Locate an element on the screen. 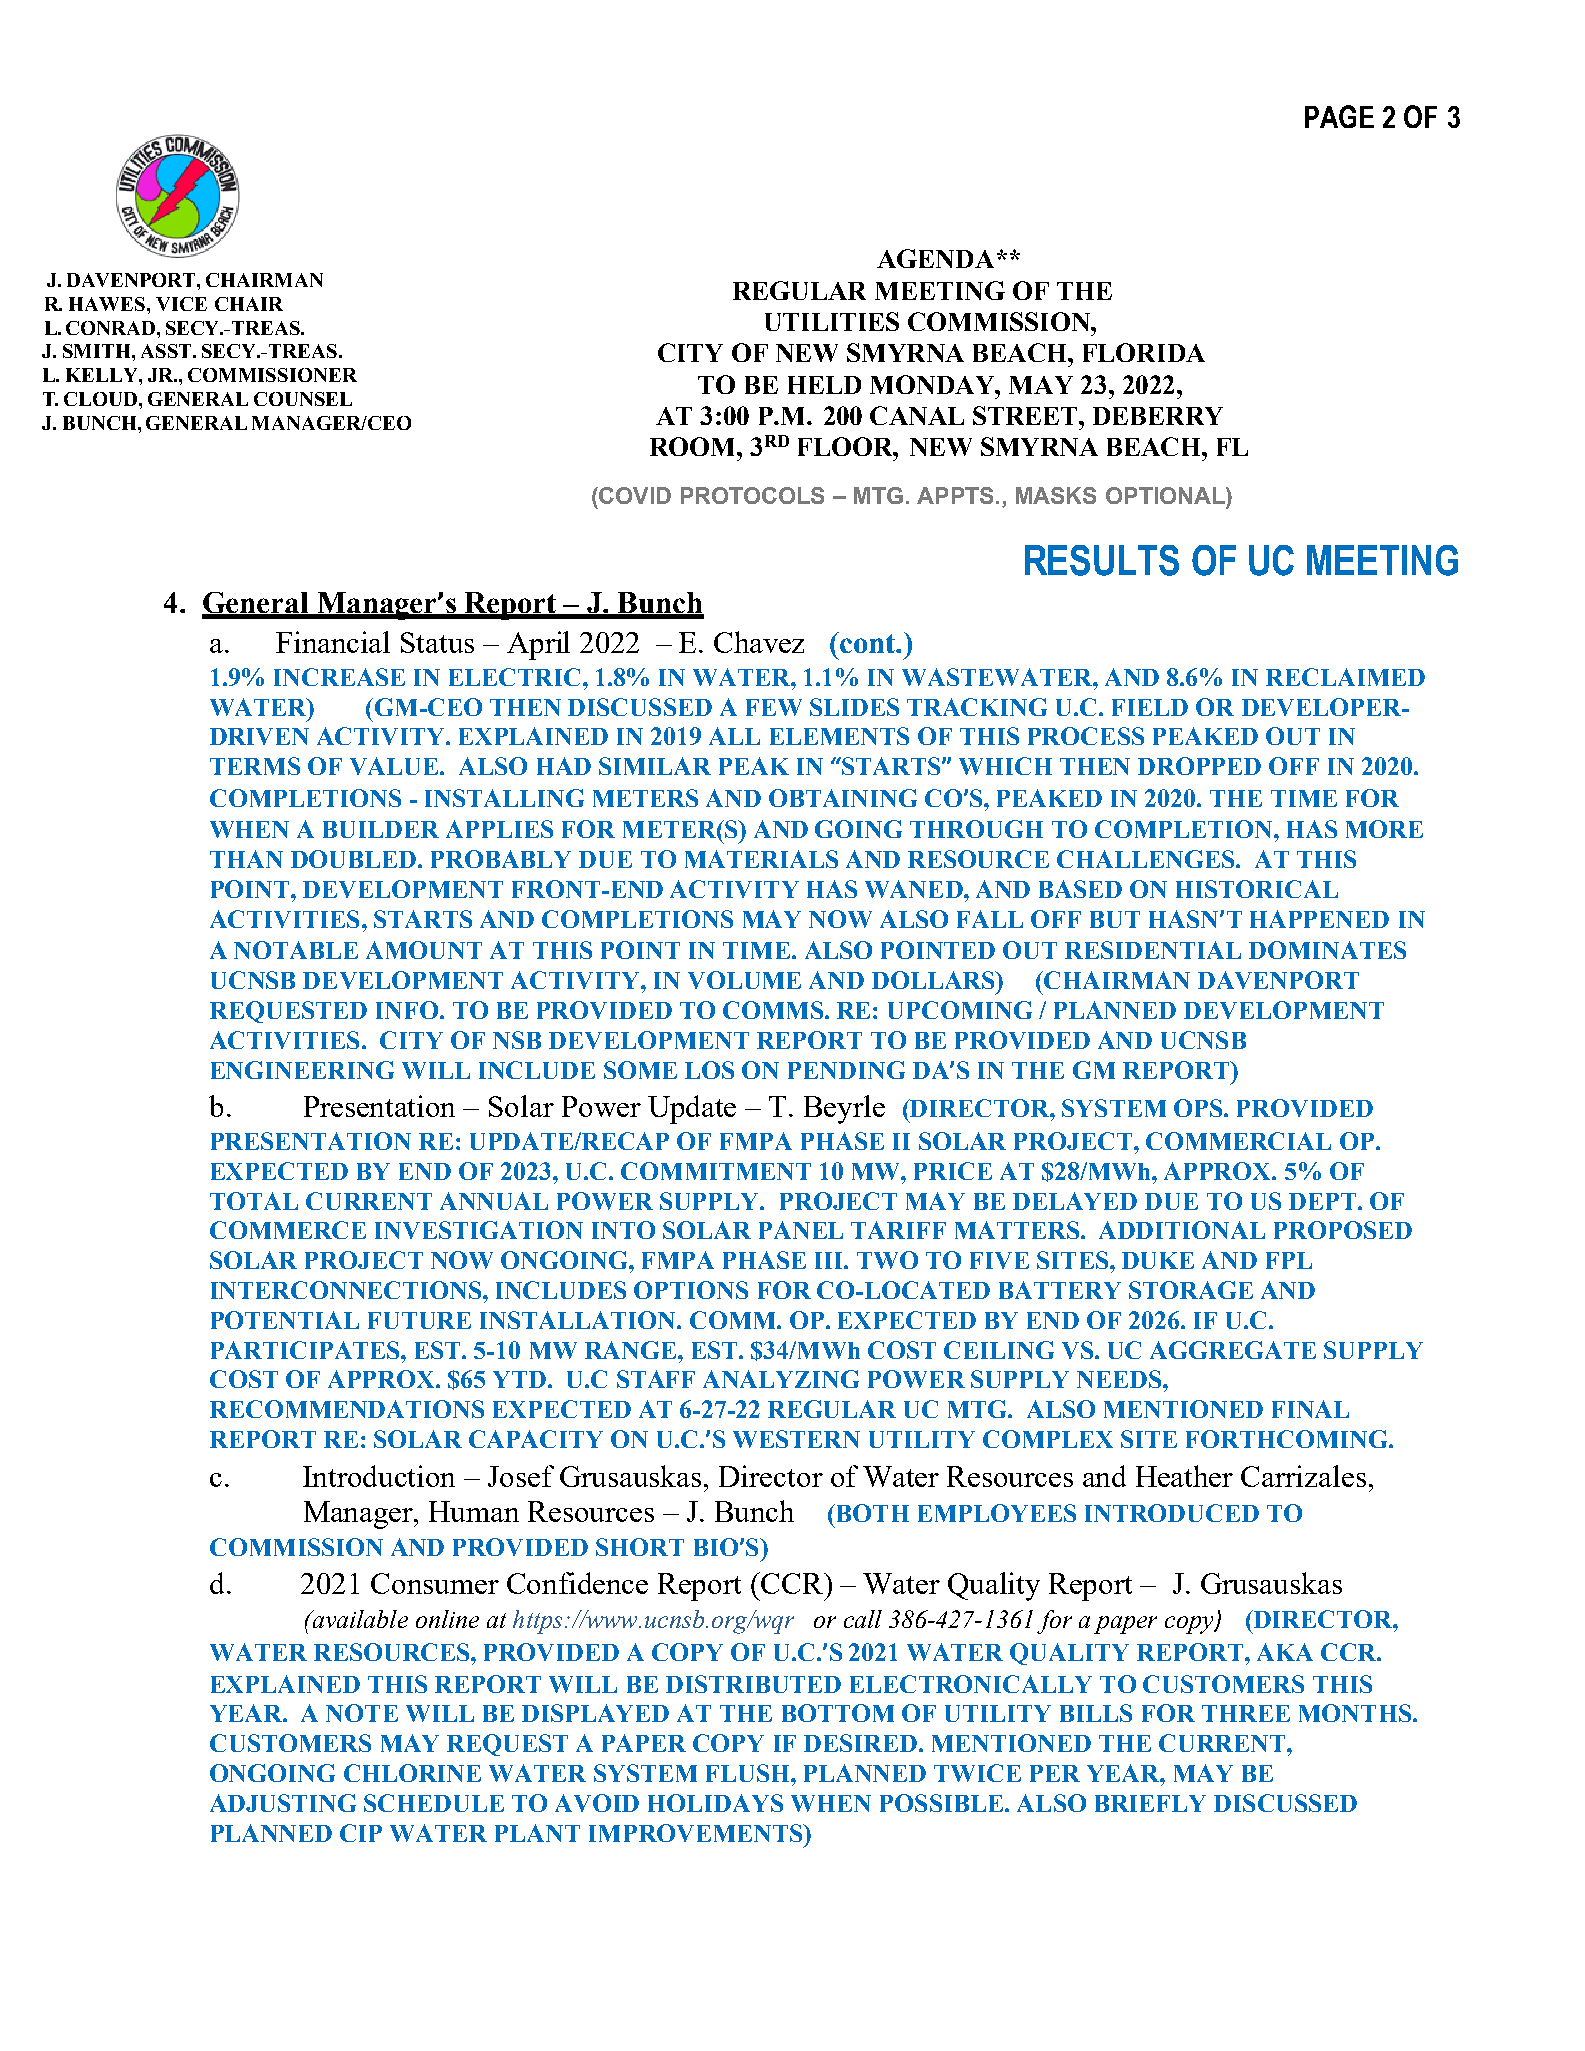 The height and width of the screenshot is (2051, 1585). Chavez is located at coordinates (759, 642).
